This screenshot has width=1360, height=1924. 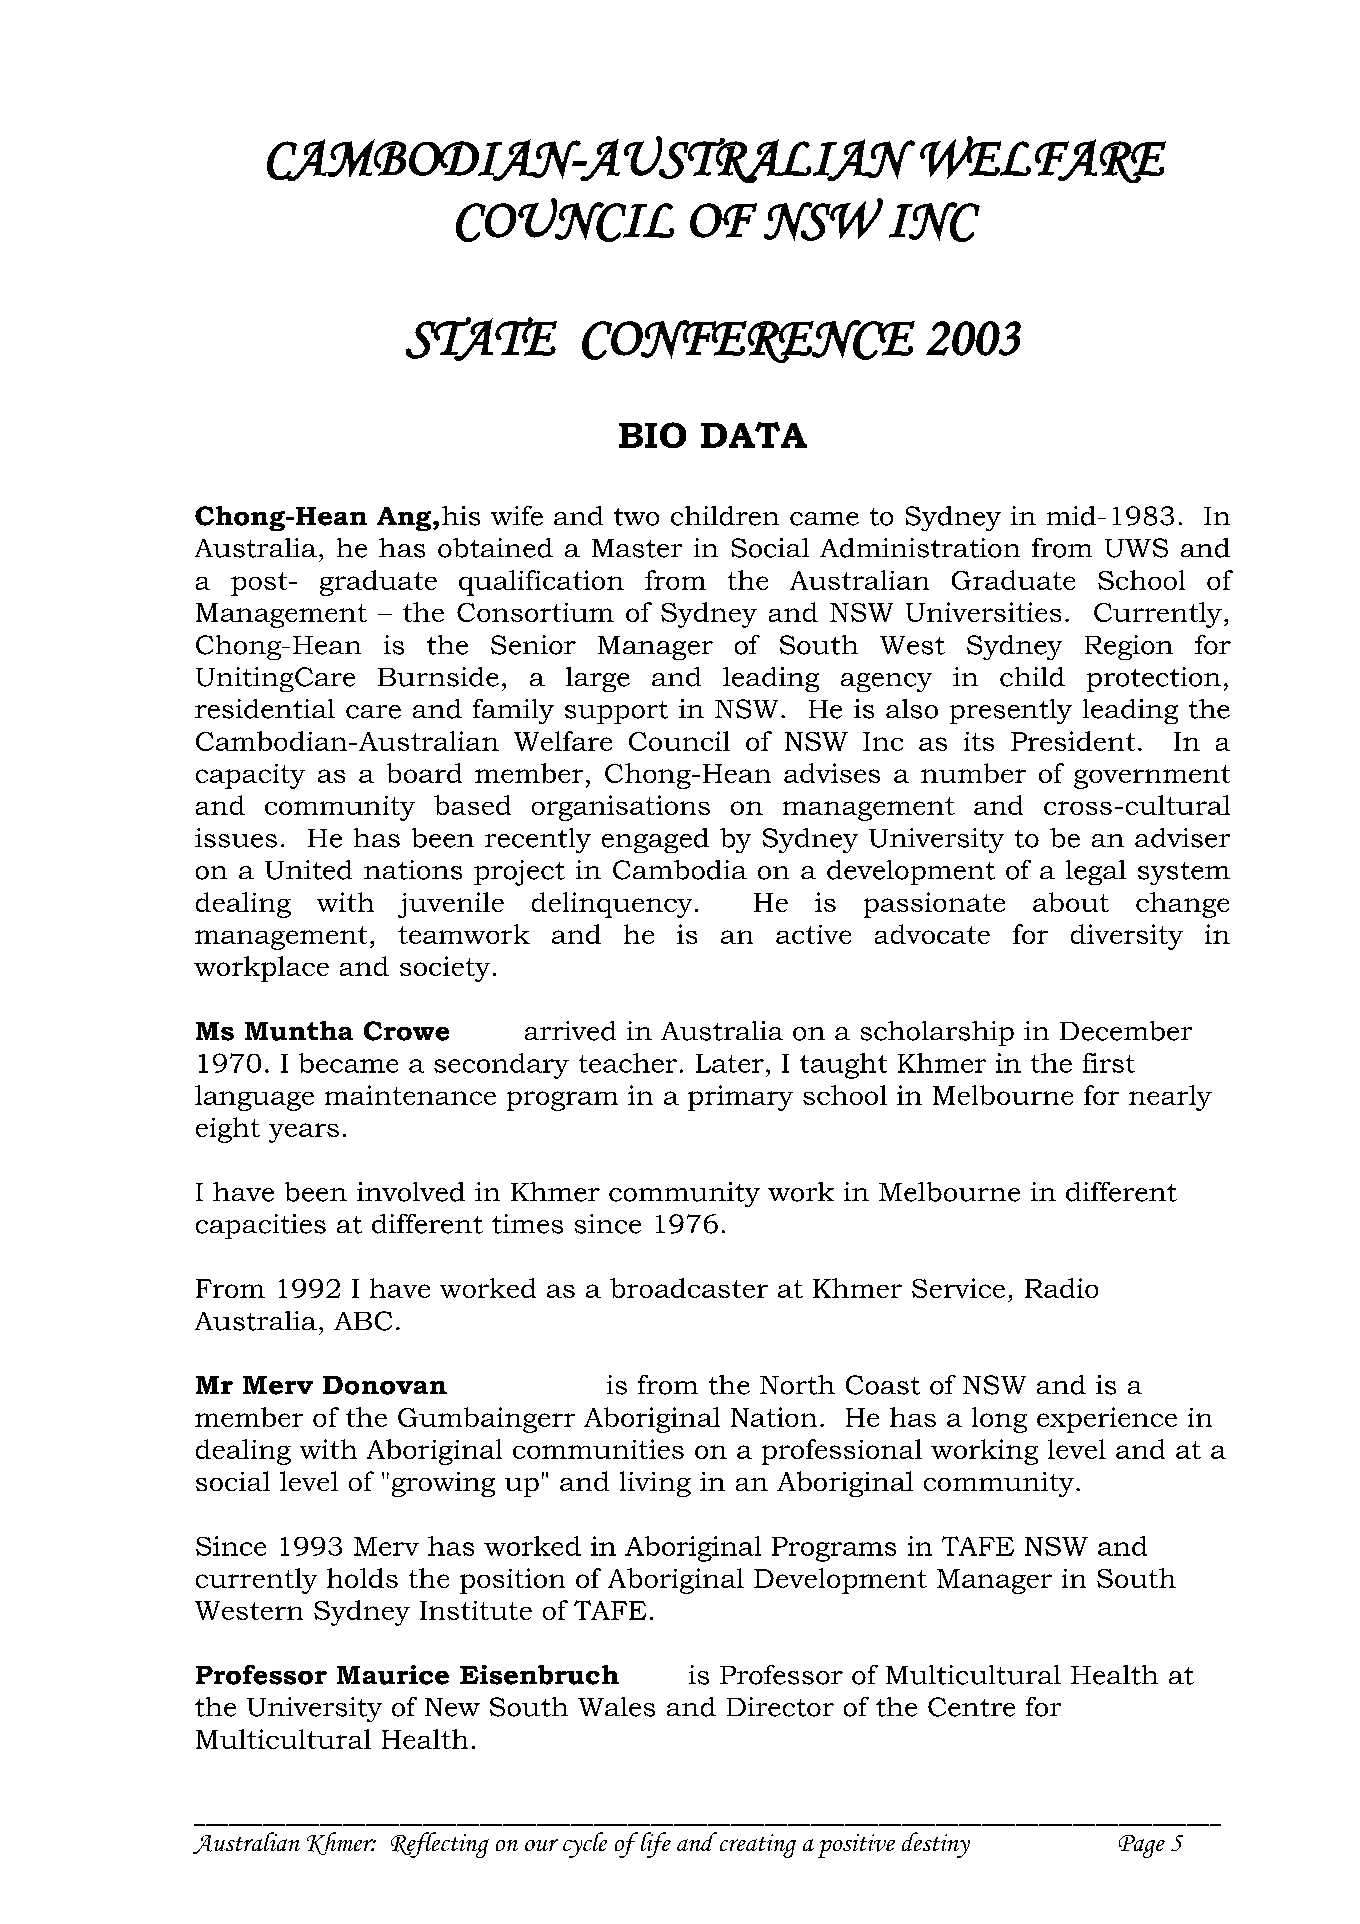 What do you see at coordinates (1109, 1063) in the screenshot?
I see `first` at bounding box center [1109, 1063].
